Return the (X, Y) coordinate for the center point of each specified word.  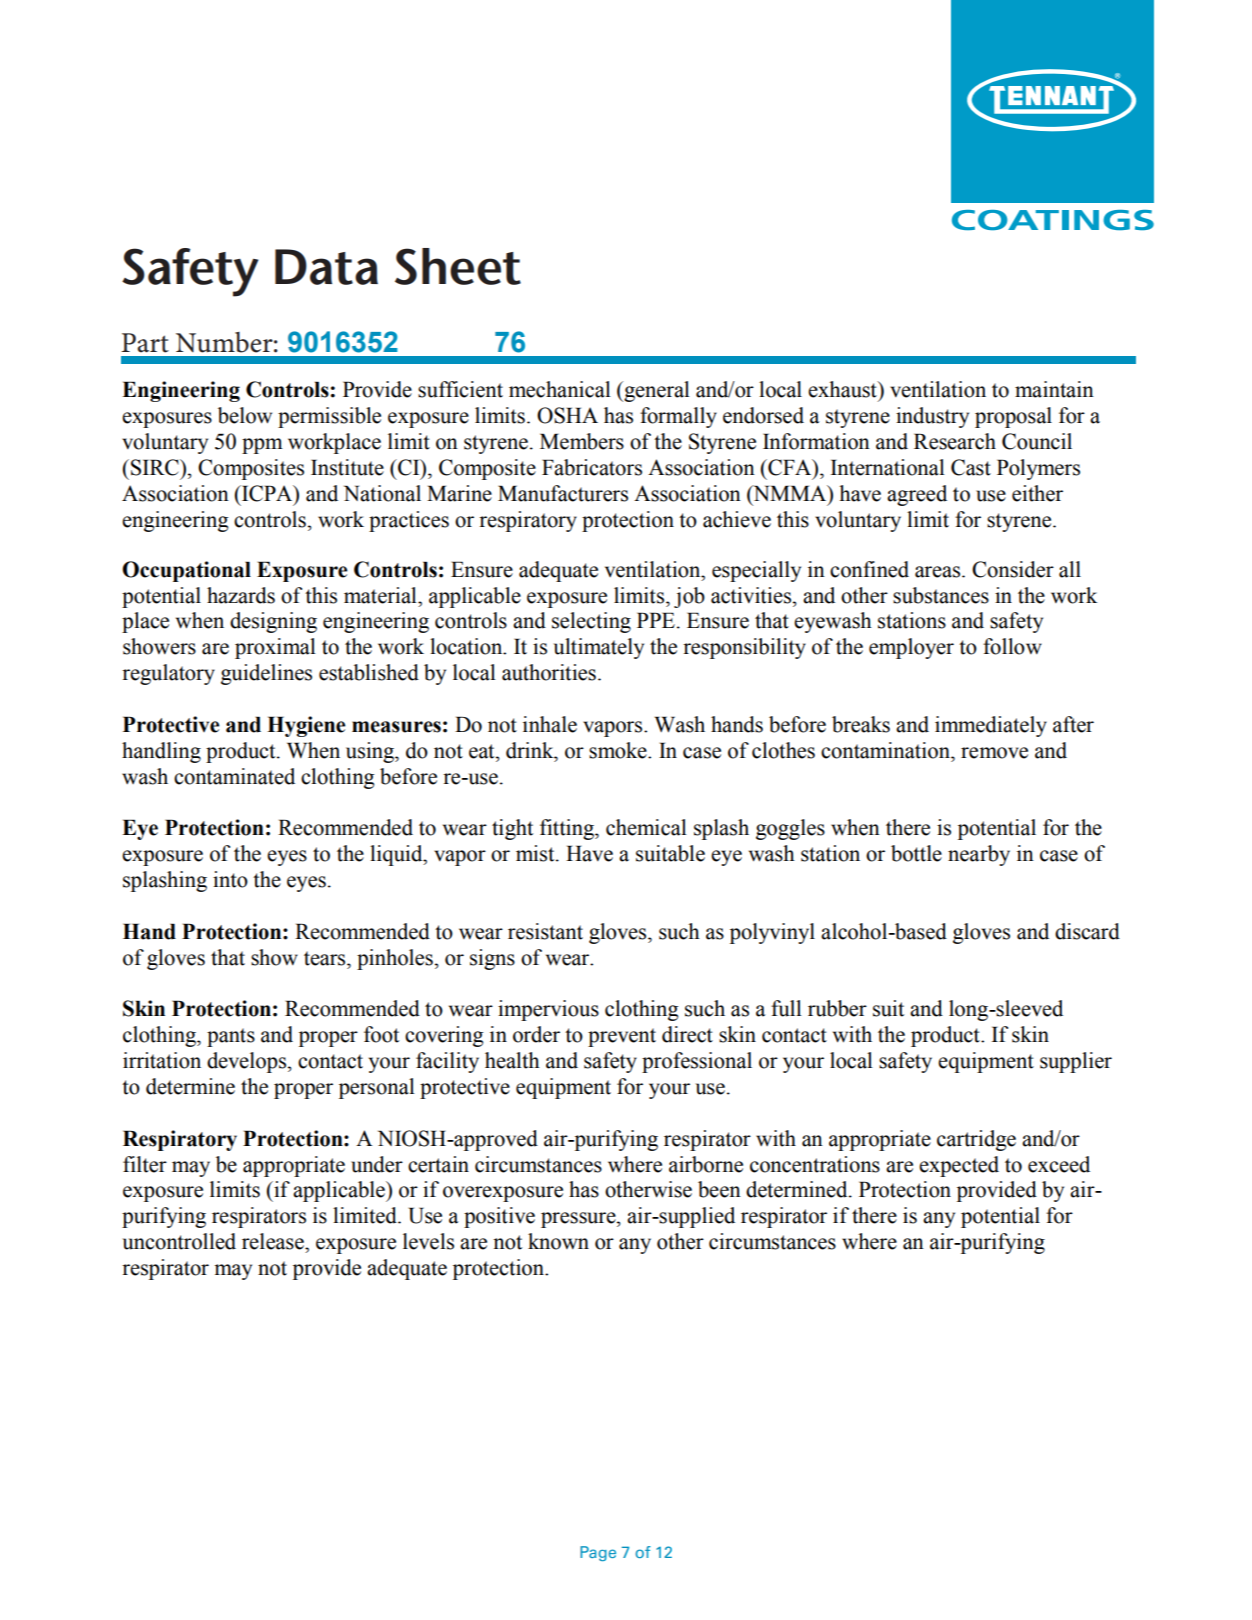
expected (959, 1166)
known (558, 1241)
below (245, 415)
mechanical (560, 389)
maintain (1054, 389)
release (274, 1241)
